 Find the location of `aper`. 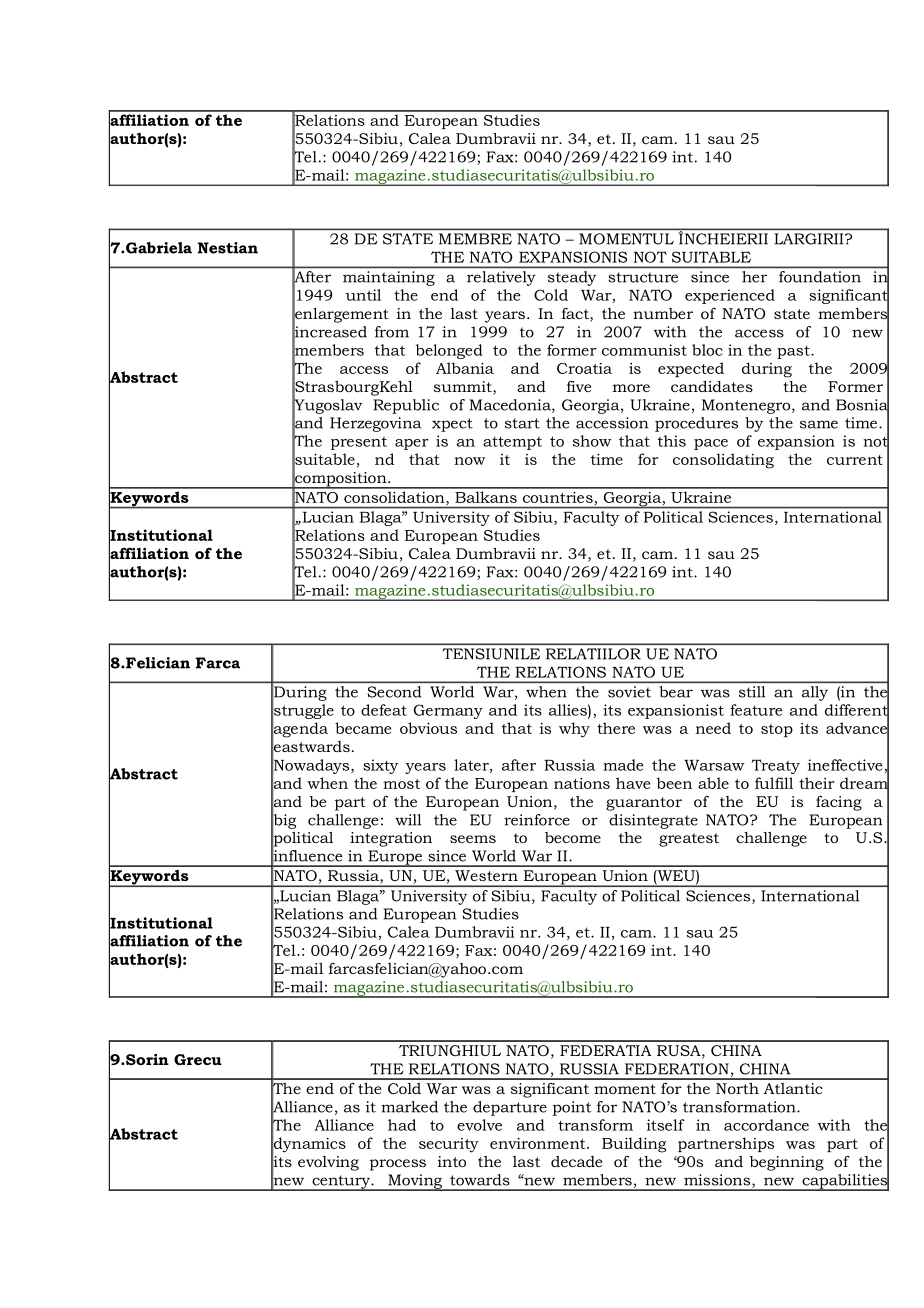

aper is located at coordinates (412, 444).
